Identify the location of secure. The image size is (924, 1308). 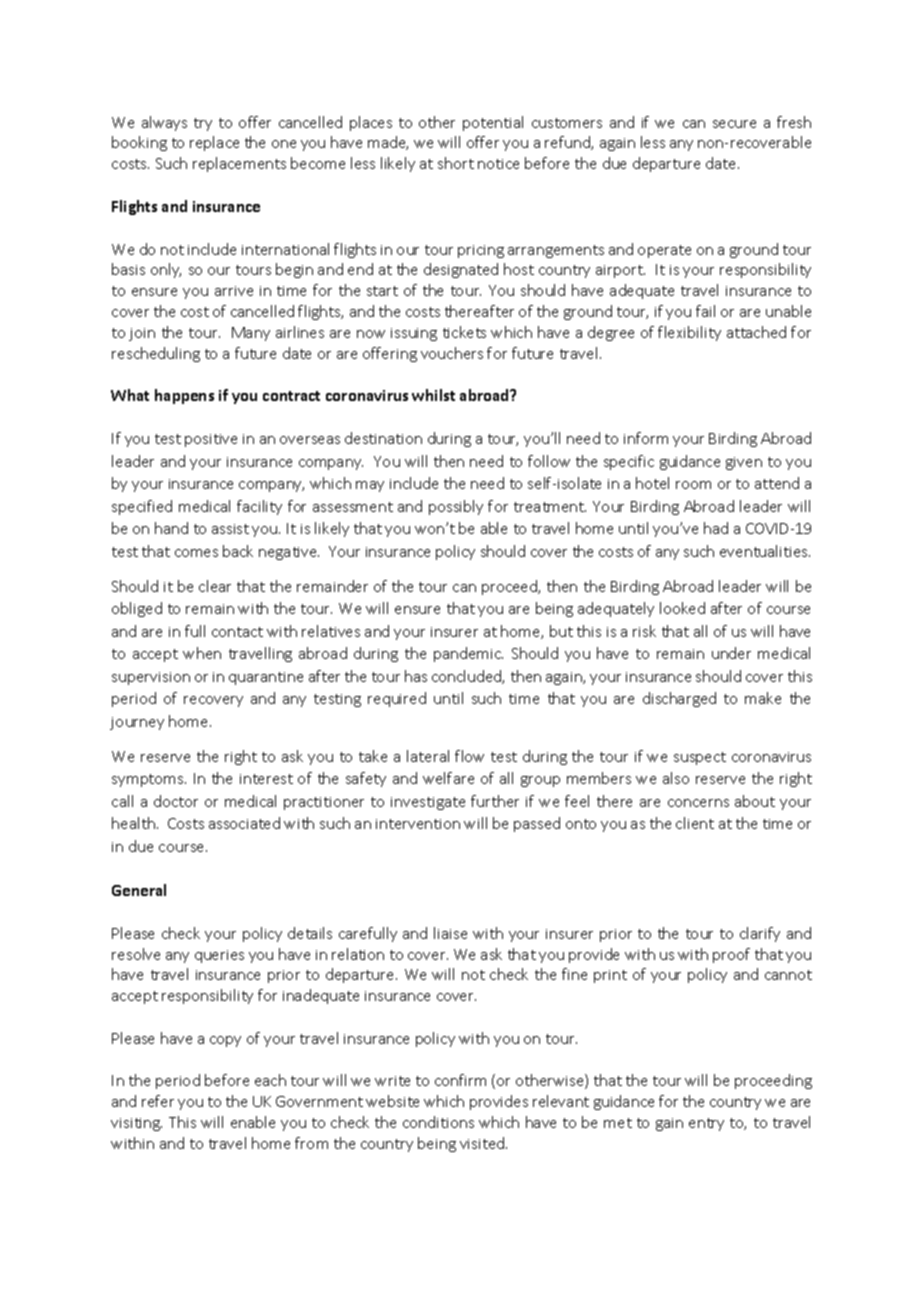
(734, 124).
